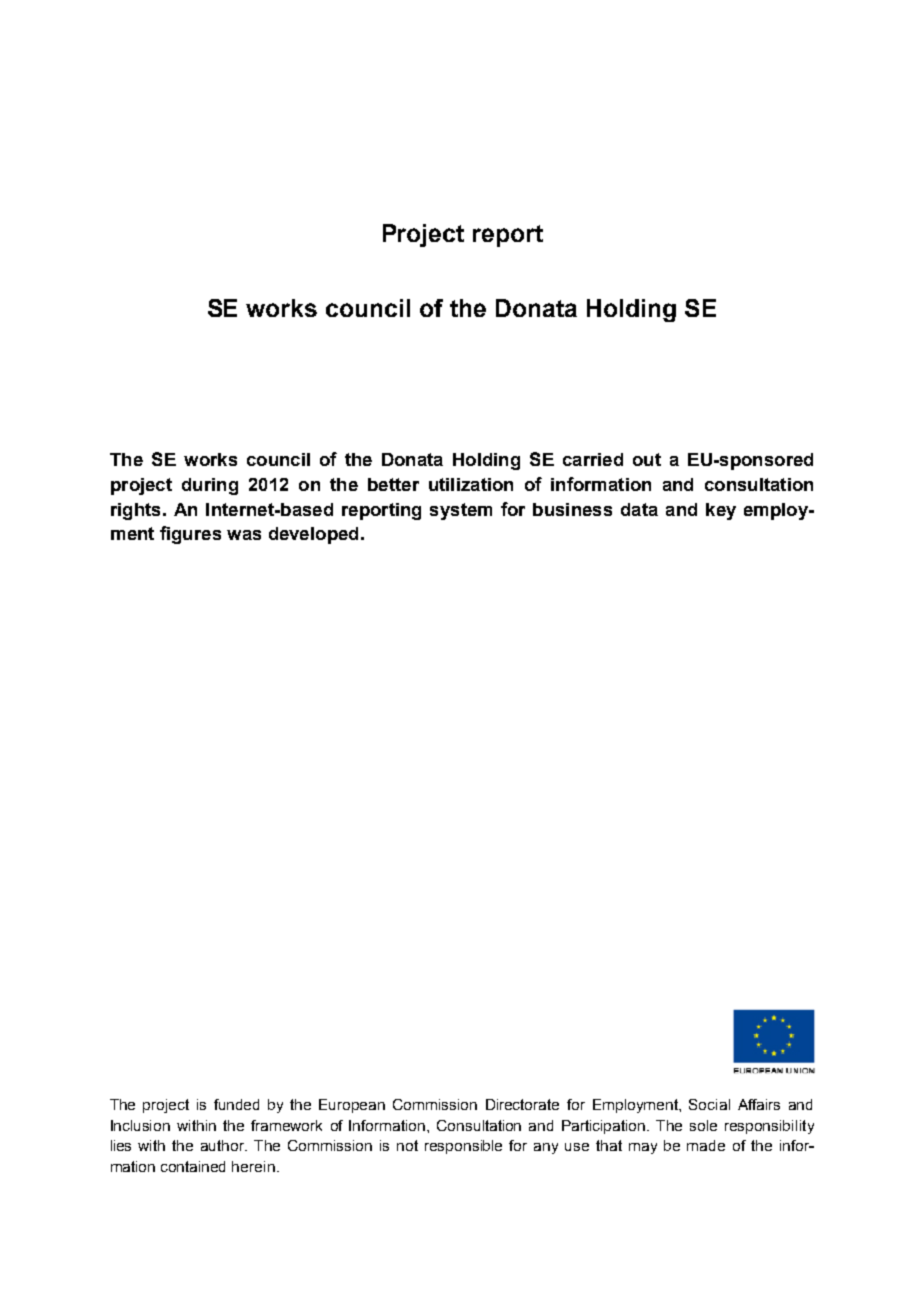  What do you see at coordinates (313, 535) in the screenshot?
I see `developed` at bounding box center [313, 535].
